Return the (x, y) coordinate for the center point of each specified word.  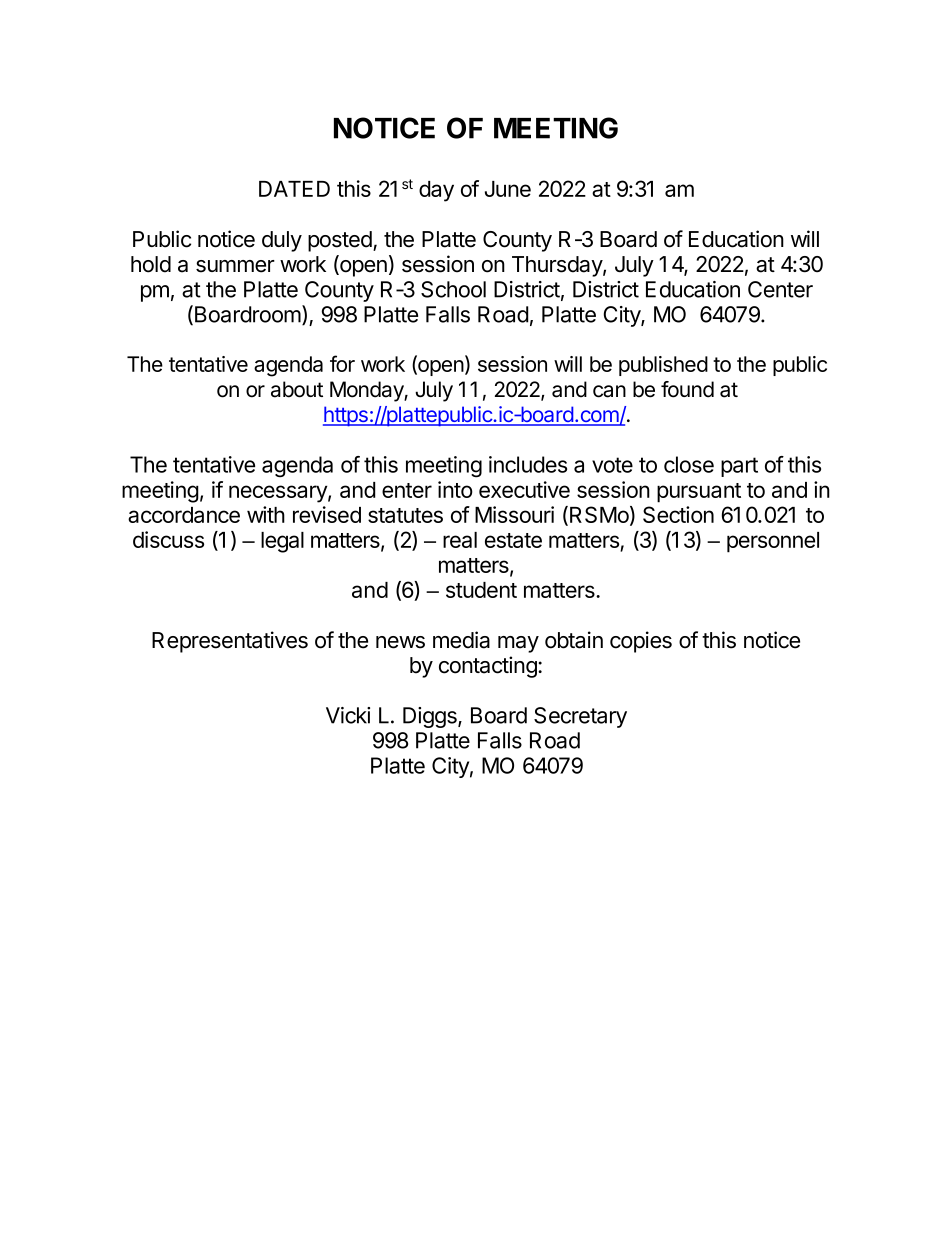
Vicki (348, 715)
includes (528, 464)
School (453, 289)
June (508, 189)
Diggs (431, 717)
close (689, 464)
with (266, 514)
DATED (294, 189)
